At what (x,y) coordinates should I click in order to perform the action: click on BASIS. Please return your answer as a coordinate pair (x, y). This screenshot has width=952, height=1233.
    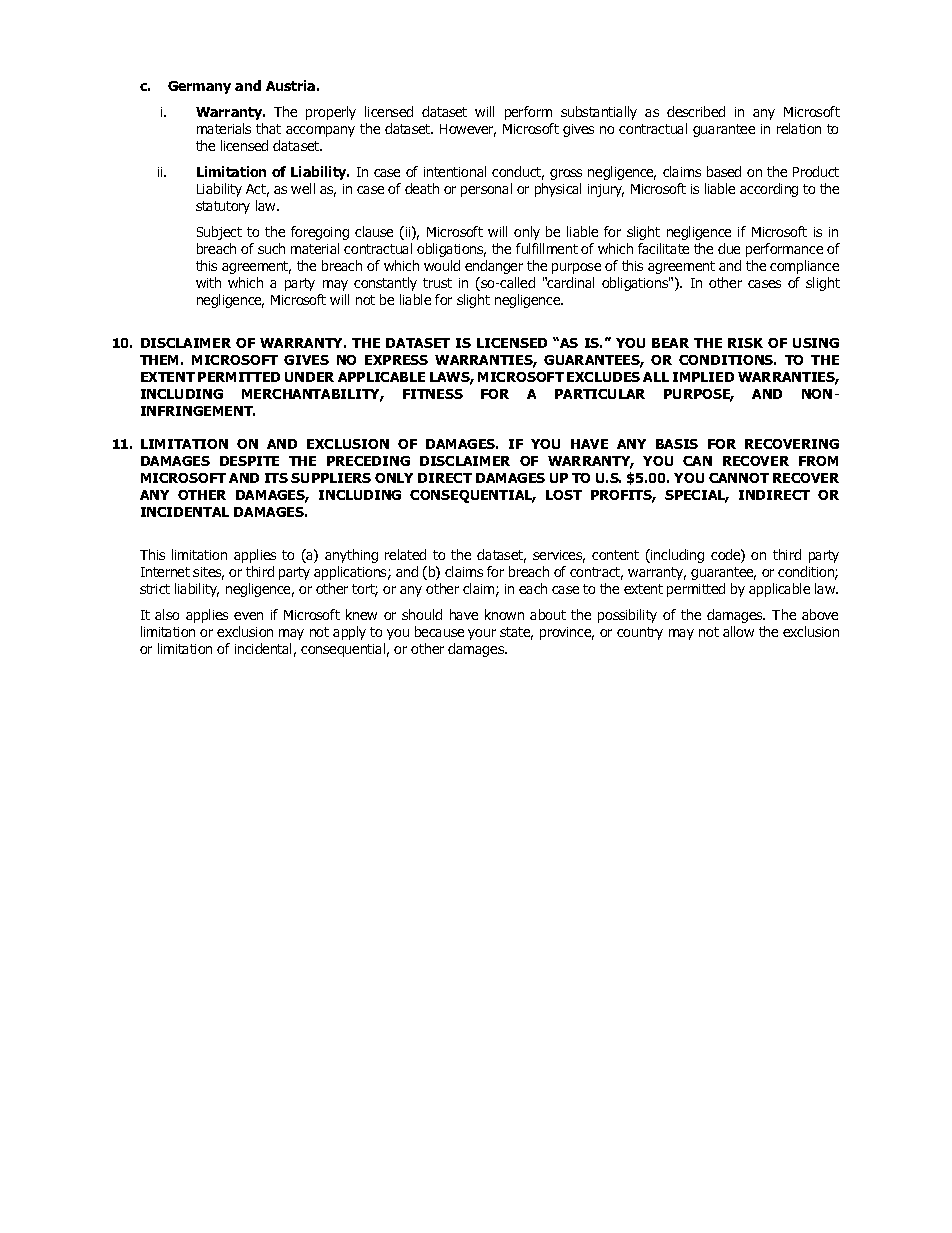
    Looking at the image, I should click on (677, 444).
